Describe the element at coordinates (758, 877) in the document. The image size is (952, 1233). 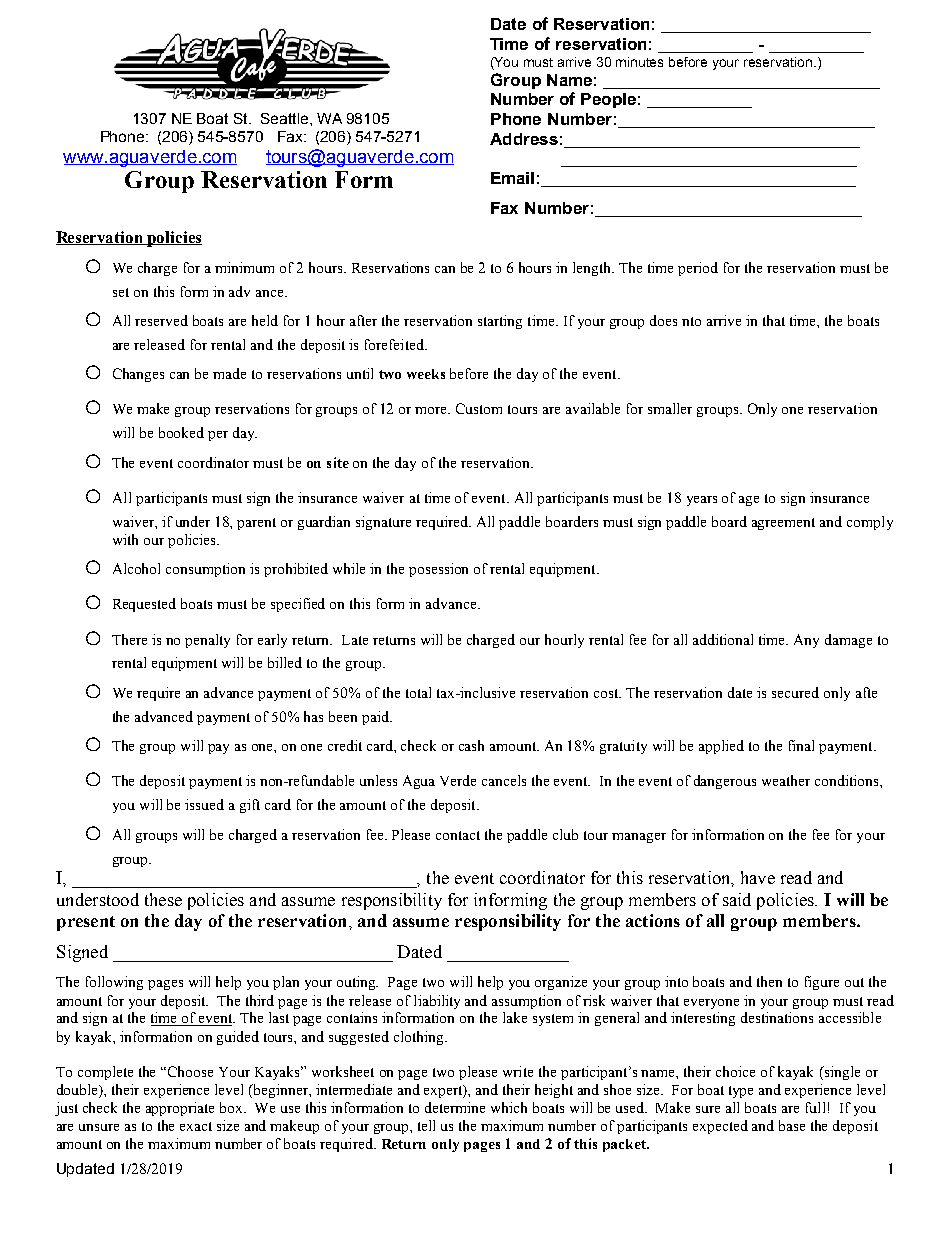
I see `have` at that location.
